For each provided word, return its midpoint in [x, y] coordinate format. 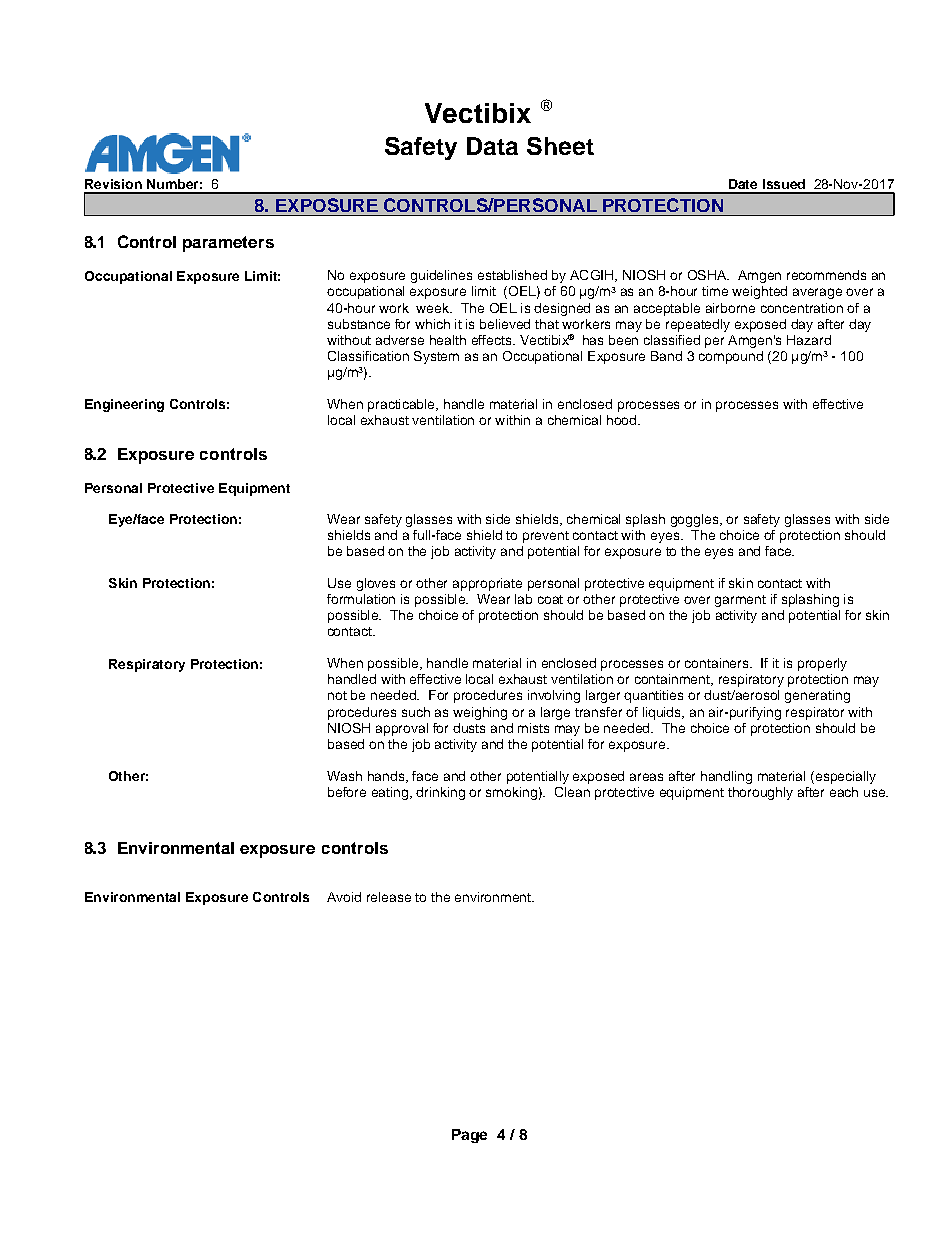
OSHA [708, 275]
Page [469, 1136]
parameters [228, 244]
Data [492, 146]
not [337, 695]
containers [718, 663]
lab [523, 599]
